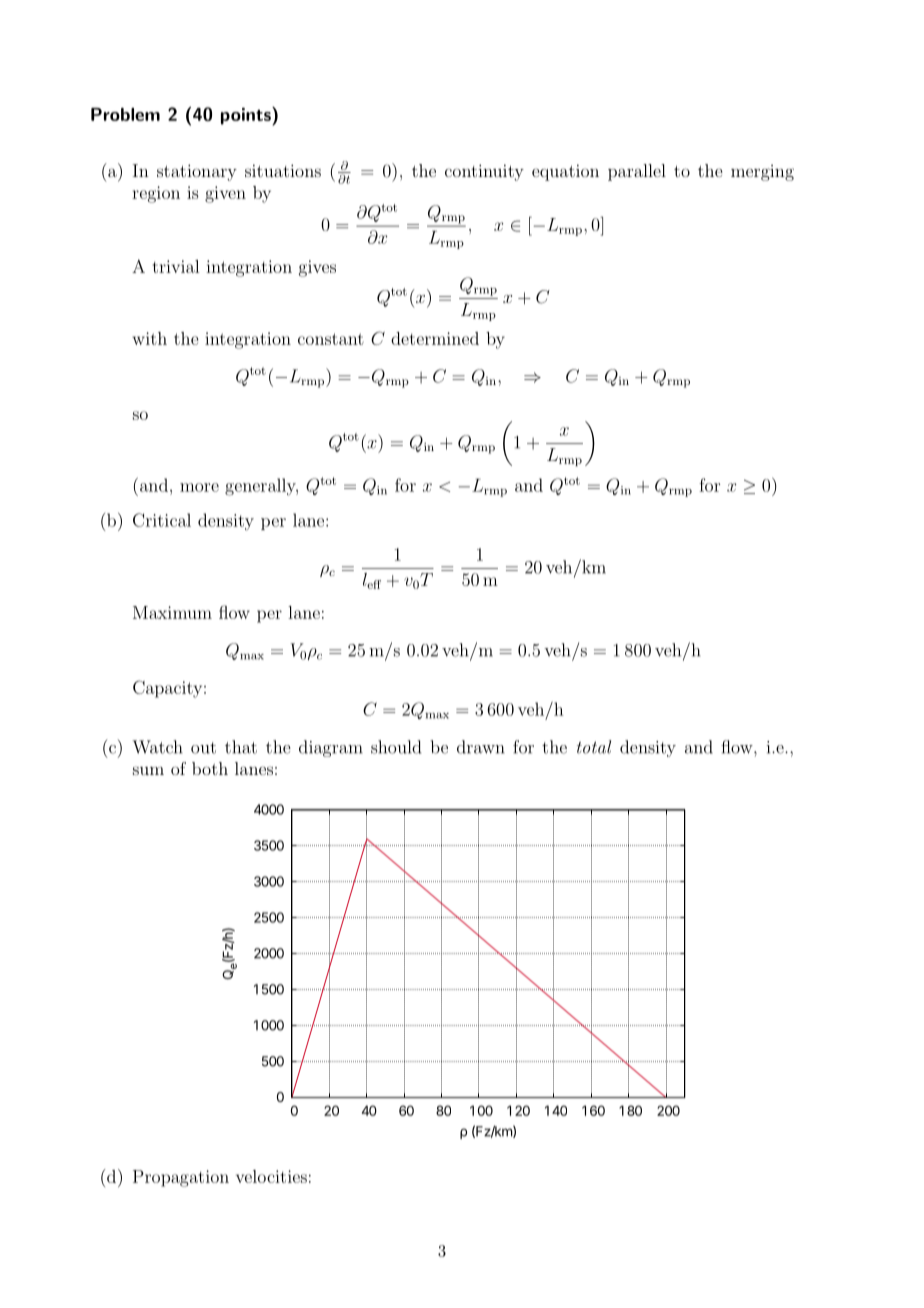  What do you see at coordinates (637, 172) in the screenshot?
I see `parallel` at bounding box center [637, 172].
